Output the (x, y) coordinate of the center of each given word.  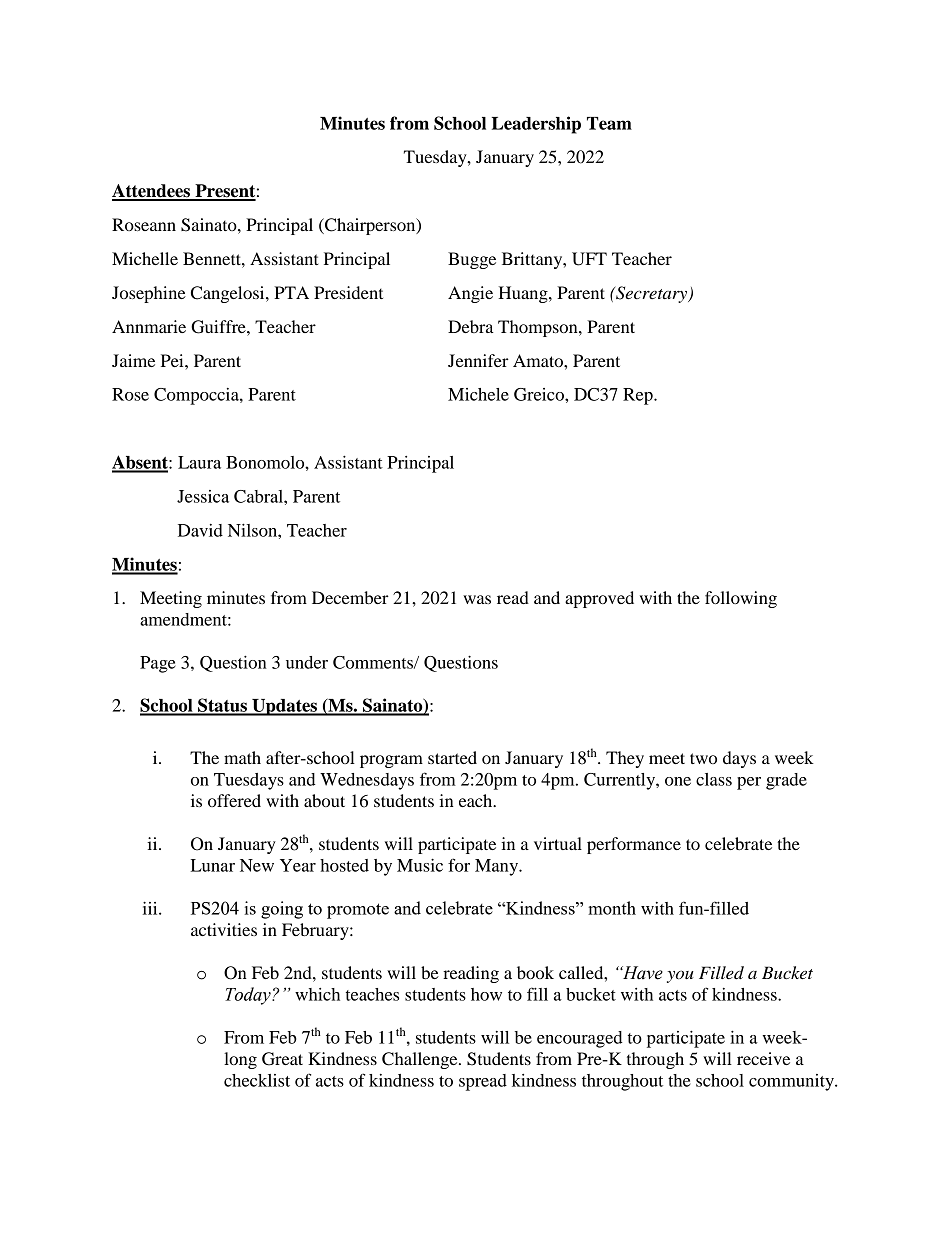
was (477, 599)
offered (234, 800)
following (741, 599)
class (714, 779)
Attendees (152, 192)
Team (609, 123)
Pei (173, 360)
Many (498, 867)
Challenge (421, 1060)
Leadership (536, 125)
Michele (478, 394)
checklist (257, 1080)
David (200, 530)
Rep (639, 396)
